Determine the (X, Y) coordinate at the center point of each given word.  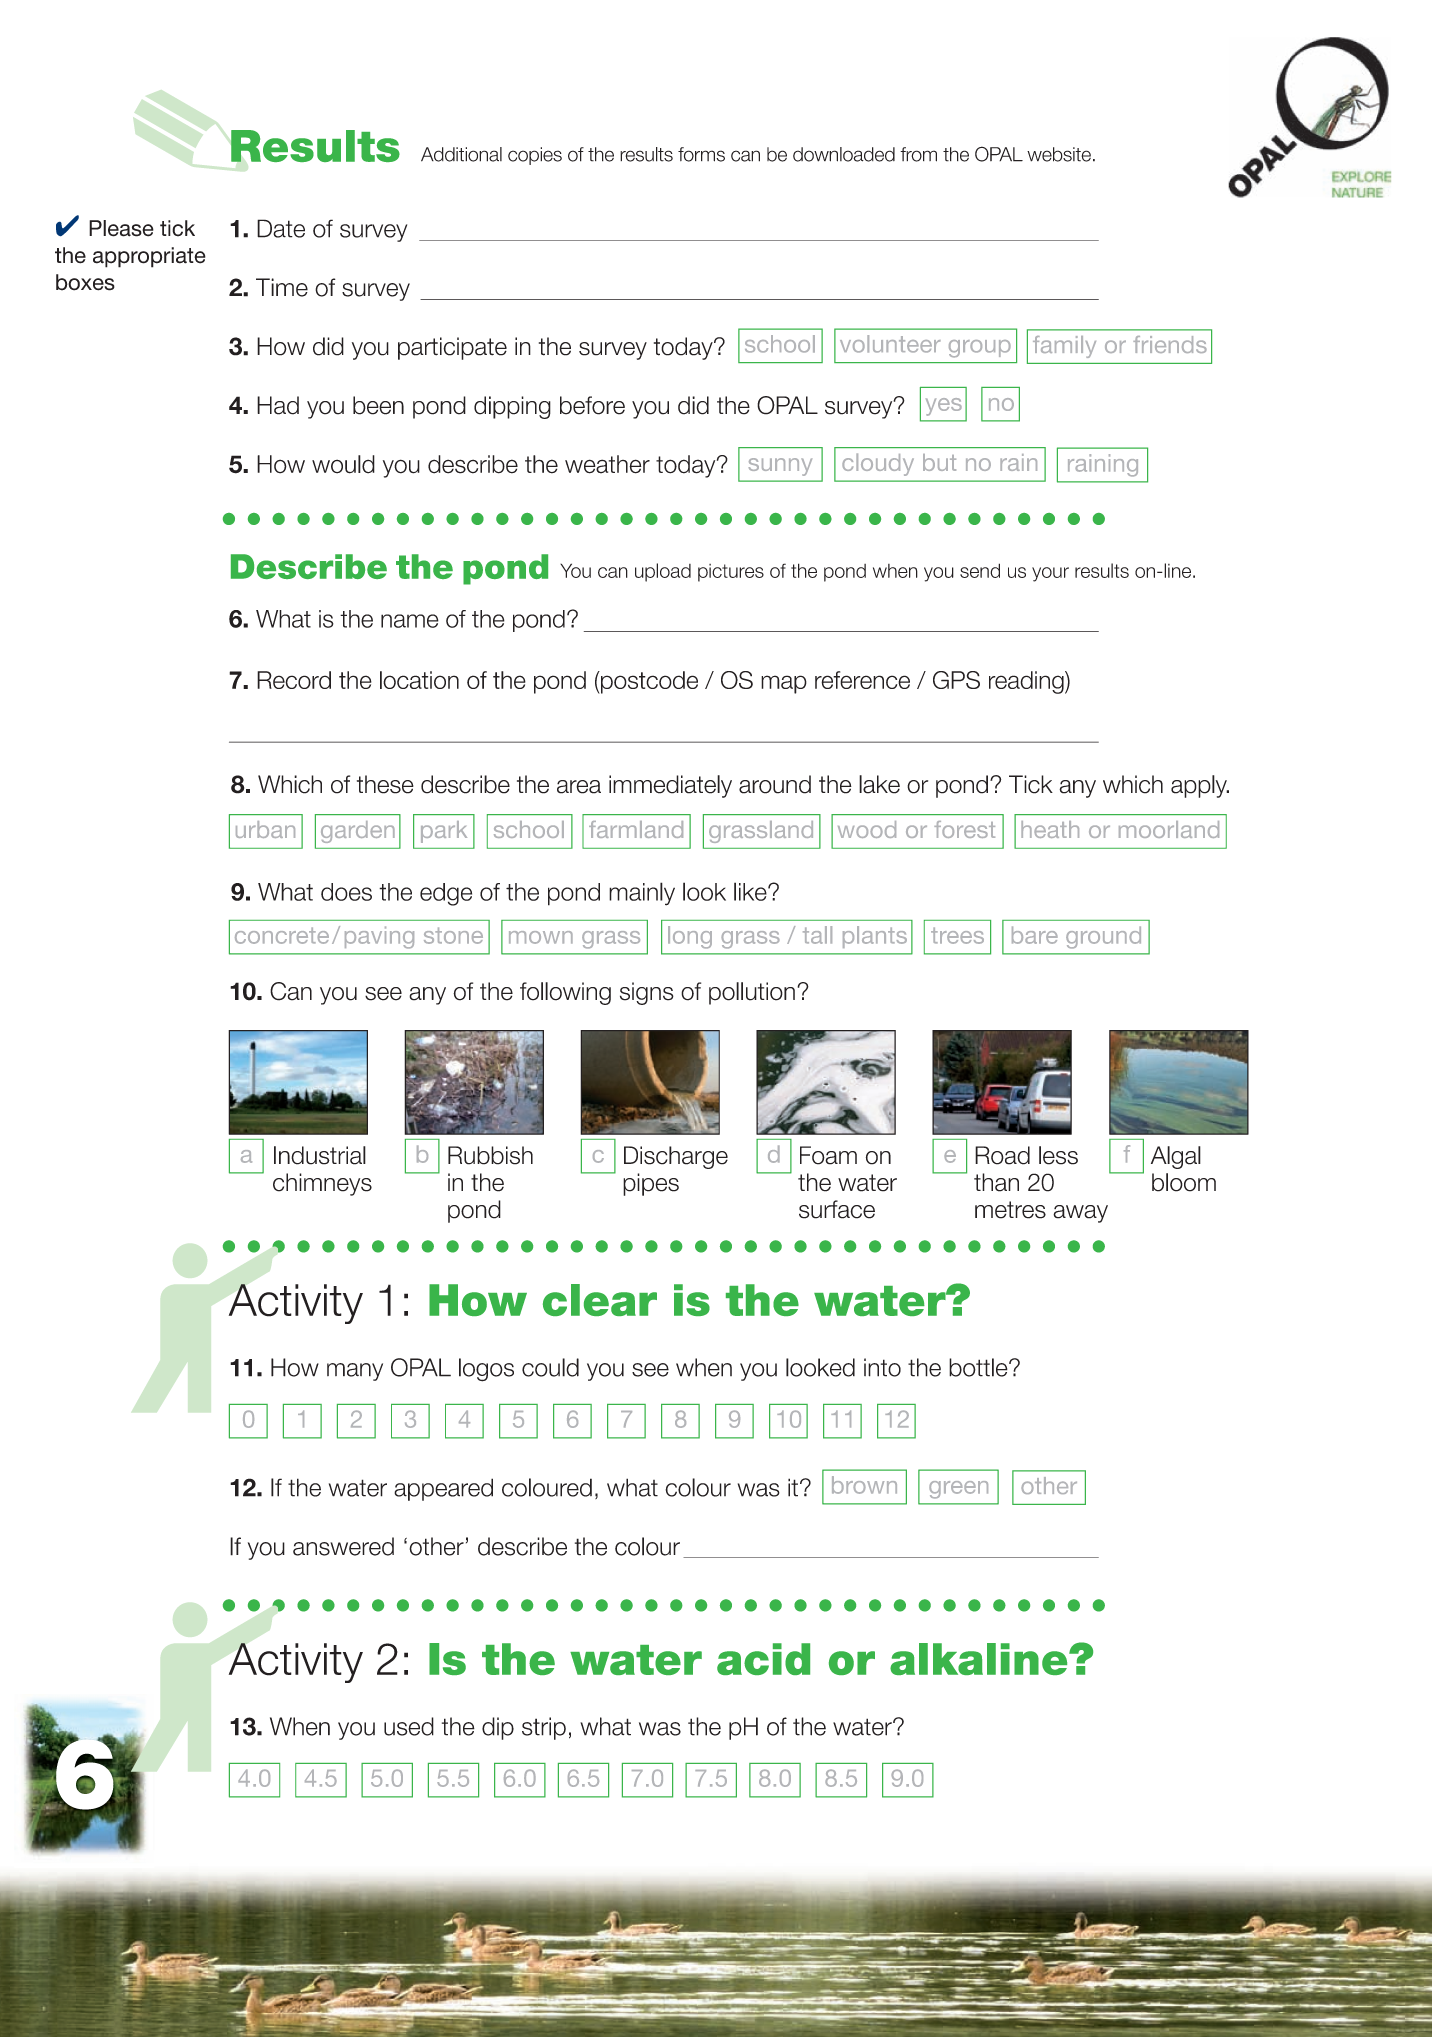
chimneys (322, 1184)
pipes (651, 1184)
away (1080, 1214)
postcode (648, 682)
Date (281, 228)
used (409, 1726)
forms (701, 154)
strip (544, 1728)
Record (294, 680)
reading (1027, 682)
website (1059, 154)
